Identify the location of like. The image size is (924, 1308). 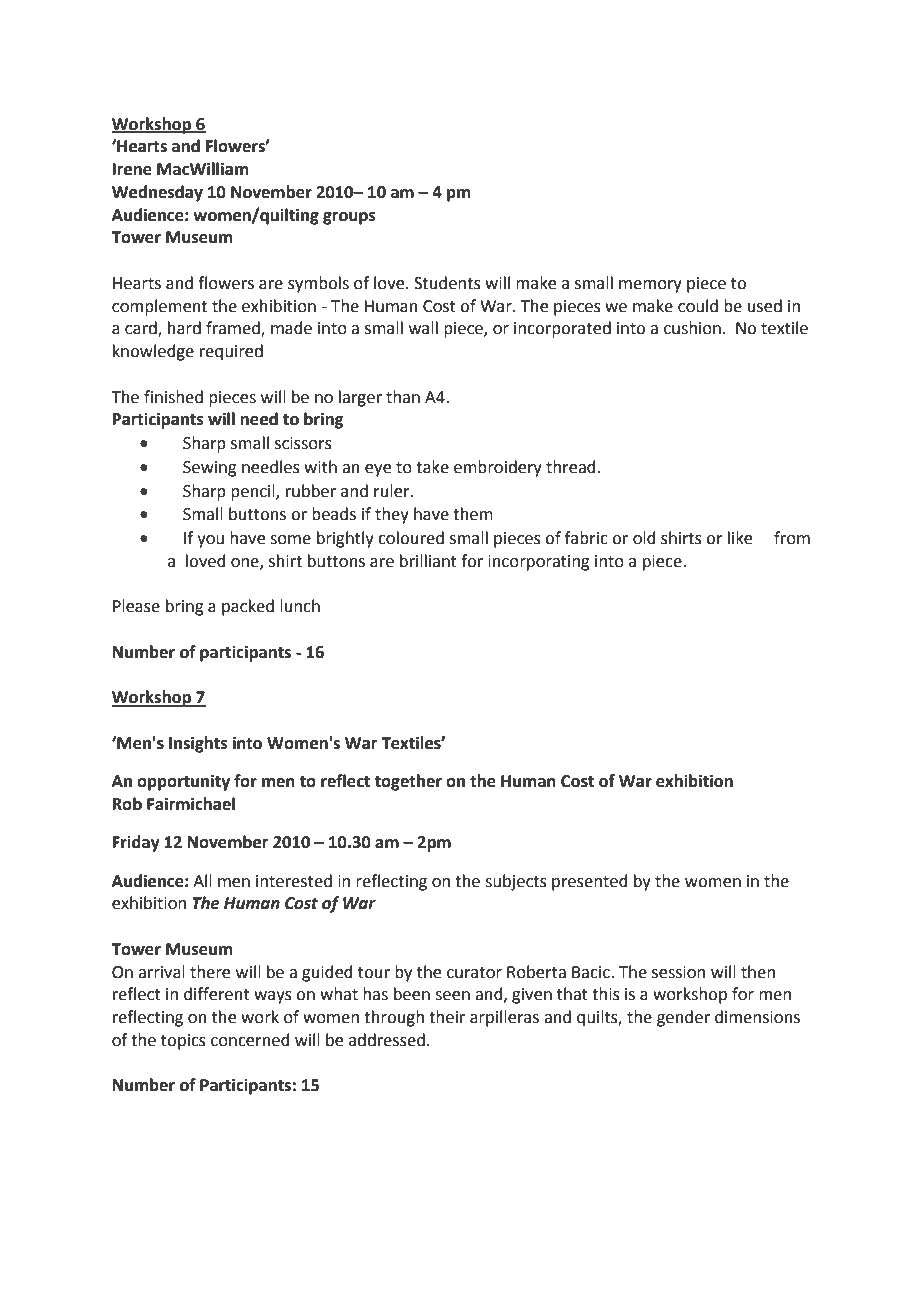
(740, 538).
